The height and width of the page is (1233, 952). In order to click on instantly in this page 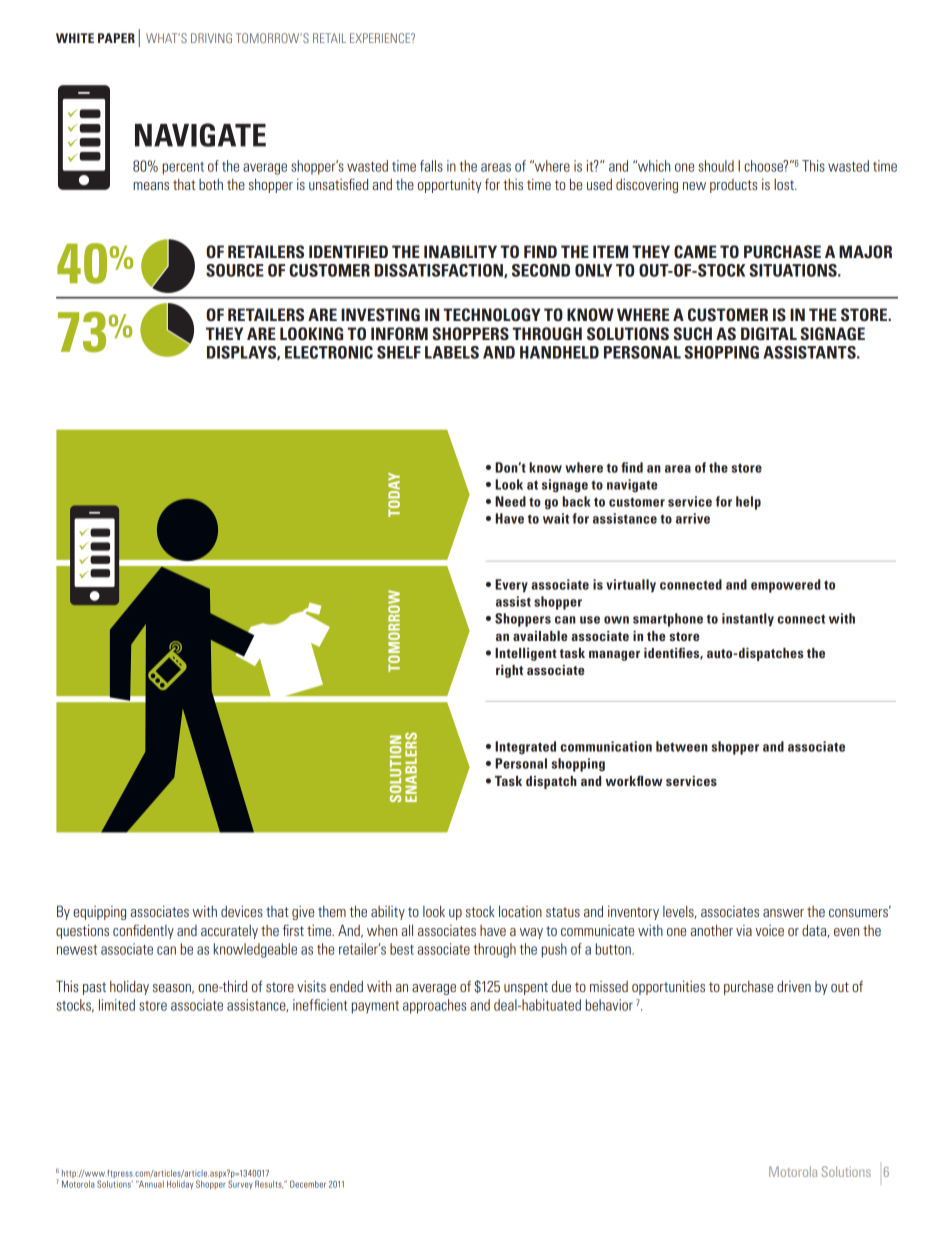, I will do `click(748, 619)`.
